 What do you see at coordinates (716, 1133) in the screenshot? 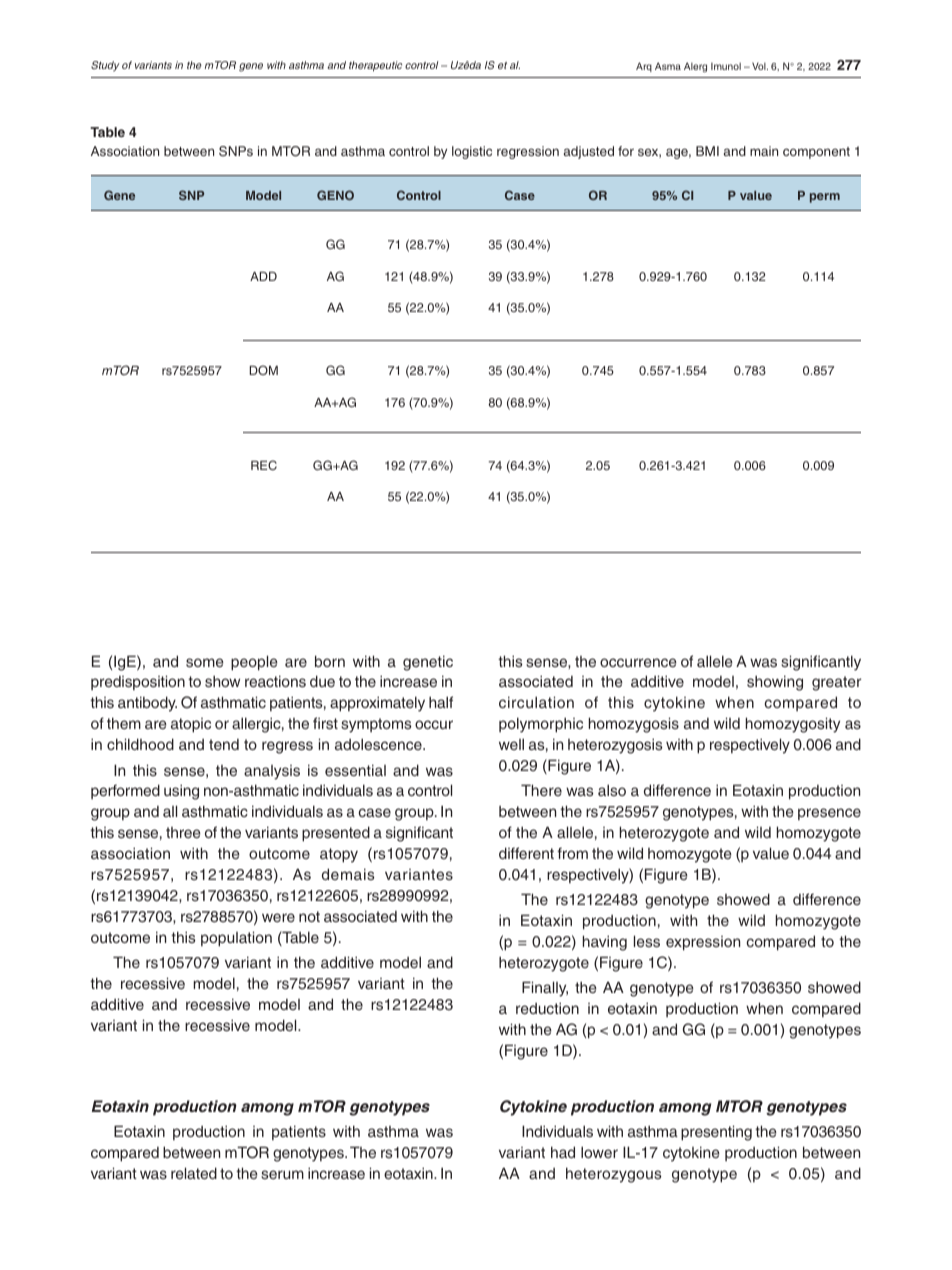
I see `presenting` at bounding box center [716, 1133].
